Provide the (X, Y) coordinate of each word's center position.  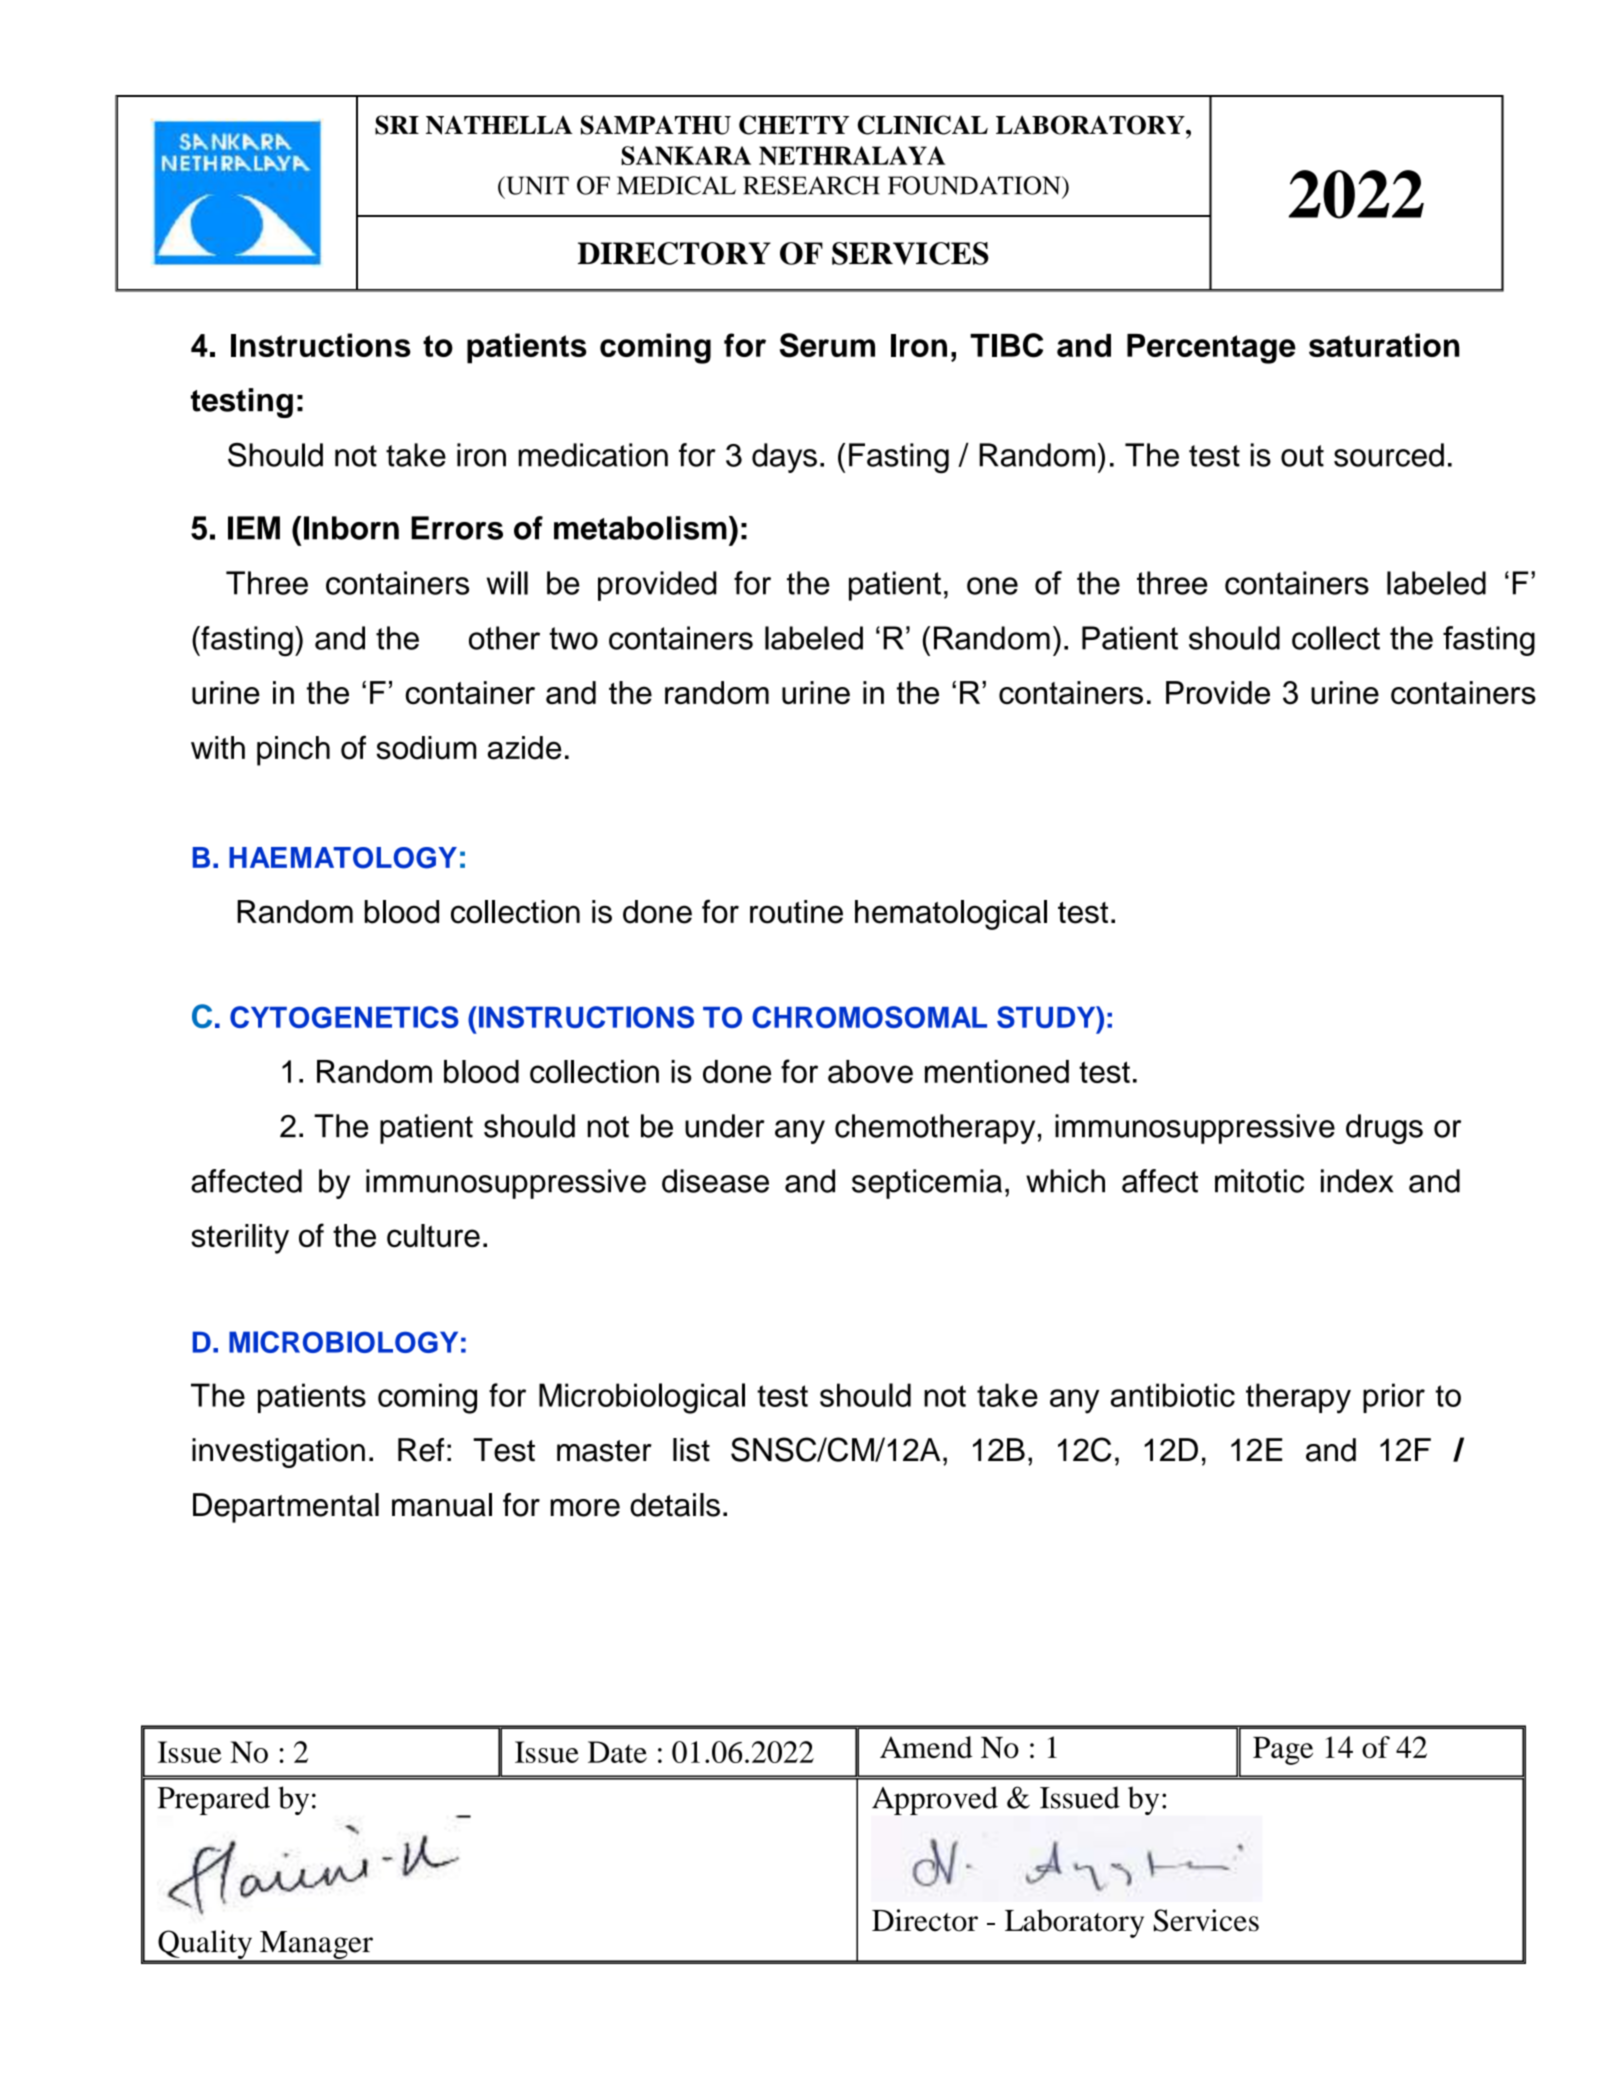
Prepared (214, 1800)
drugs (1384, 1129)
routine (796, 912)
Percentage (1211, 349)
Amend (926, 1747)
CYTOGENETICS (344, 1017)
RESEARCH (811, 185)
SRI (397, 125)
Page (1283, 1751)
